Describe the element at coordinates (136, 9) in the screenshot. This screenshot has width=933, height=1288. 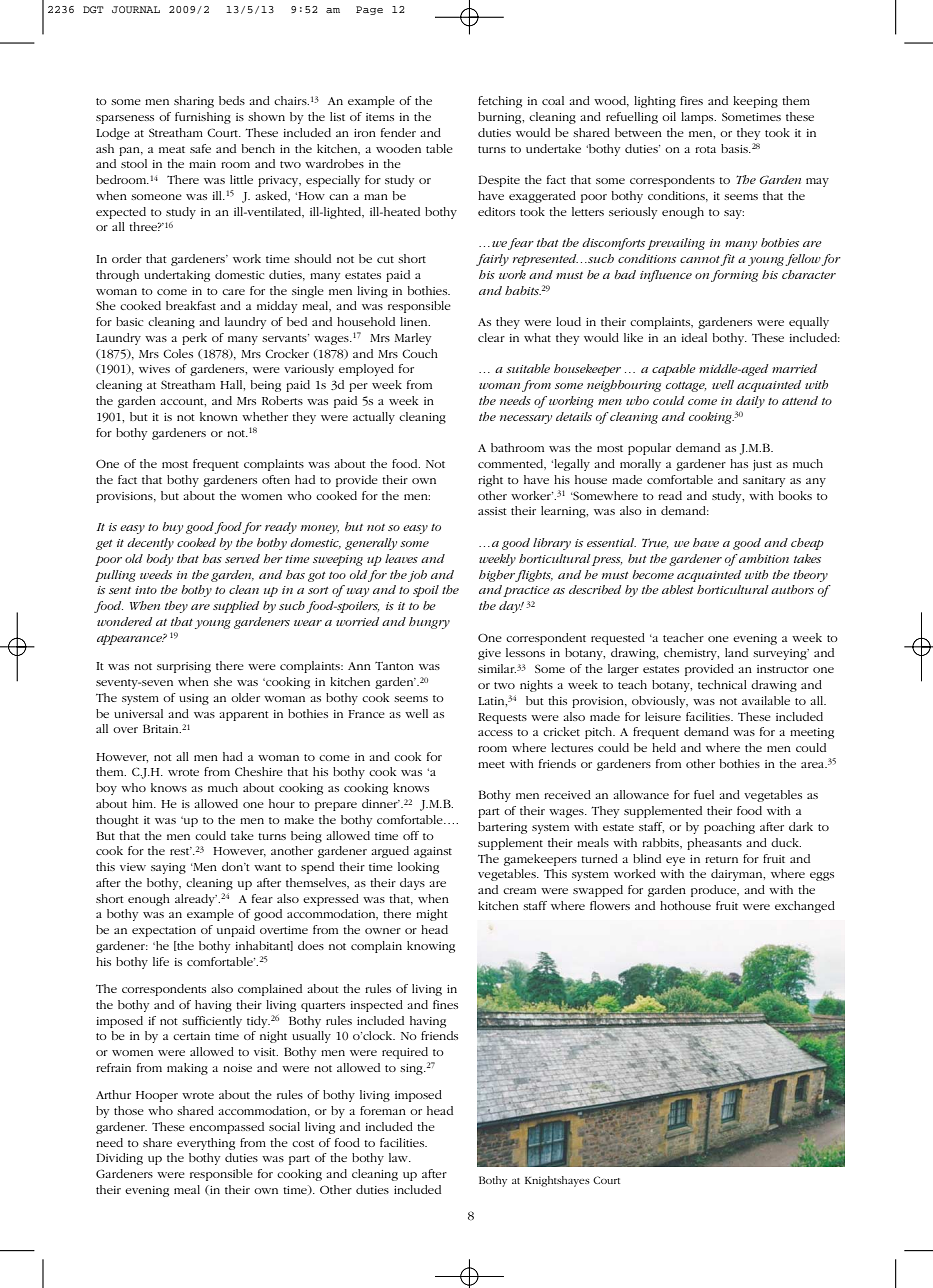
I see `JOURNAL` at that location.
